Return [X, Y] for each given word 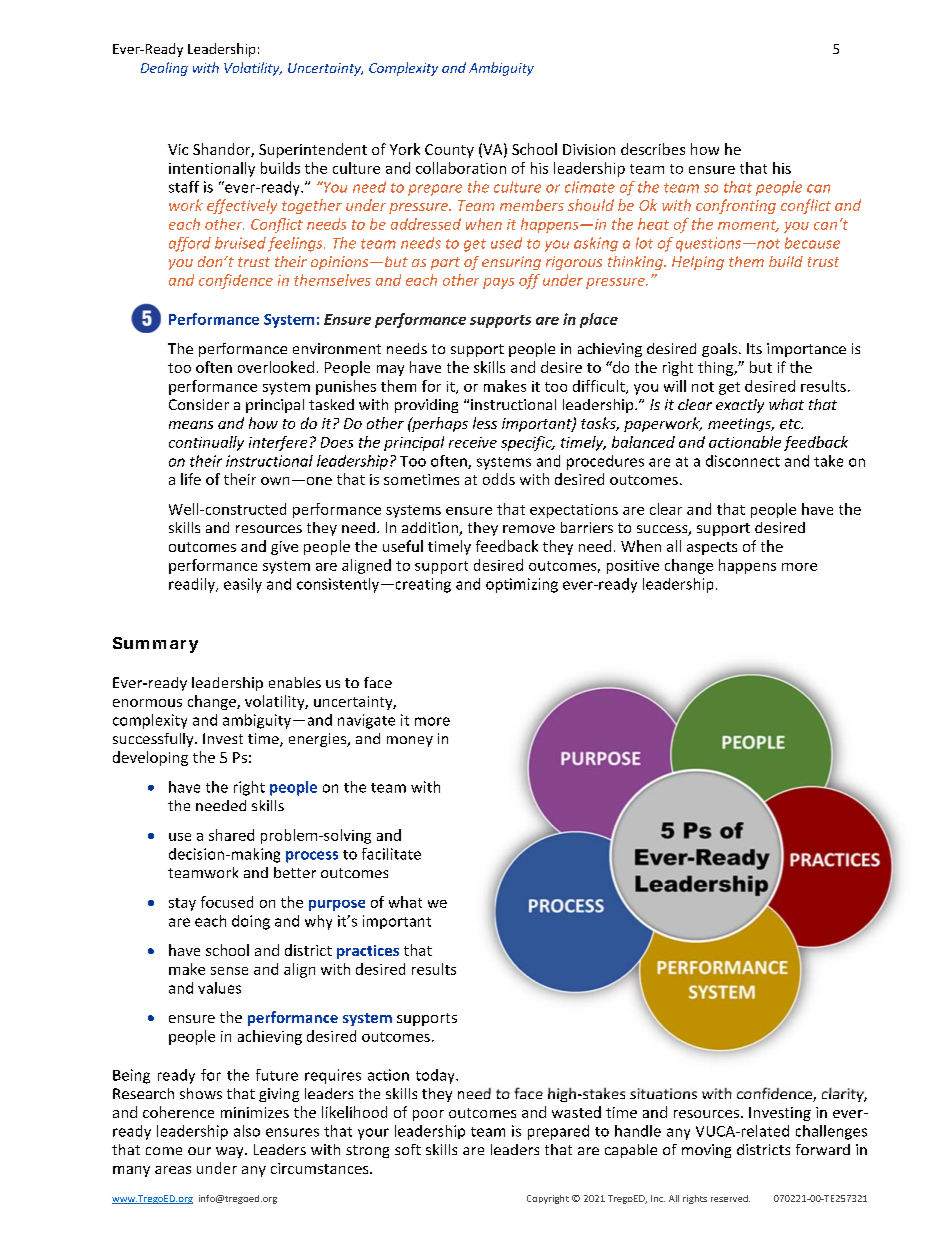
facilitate [391, 854]
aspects [712, 548]
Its [754, 348]
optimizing [522, 585]
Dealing [164, 69]
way [231, 1152]
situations [663, 1093]
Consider [199, 404]
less [485, 423]
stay [182, 904]
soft [408, 1149]
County [449, 151]
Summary [155, 645]
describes [653, 149]
